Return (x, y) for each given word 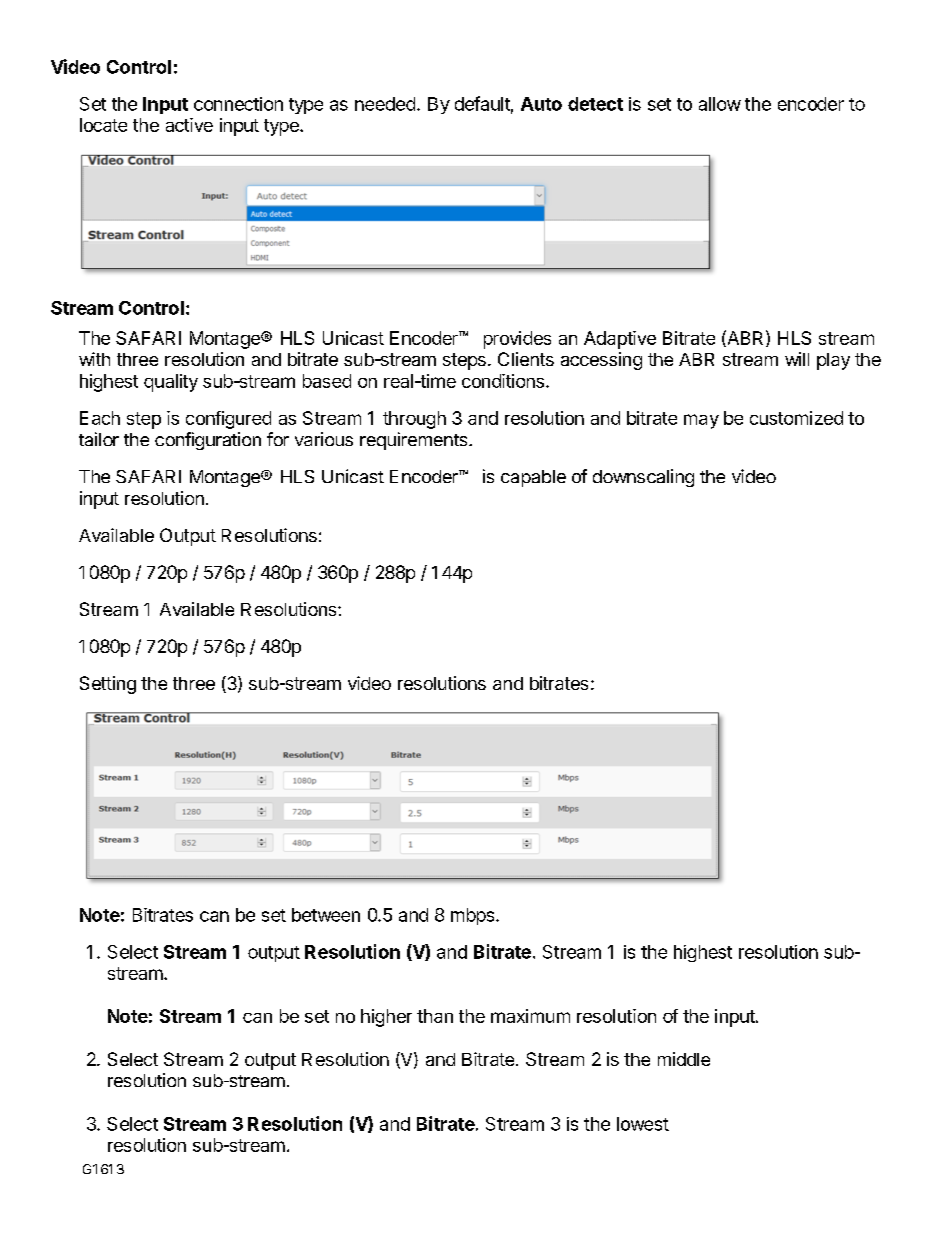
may (701, 421)
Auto (541, 104)
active (189, 125)
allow (720, 104)
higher (386, 1018)
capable (533, 478)
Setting (108, 685)
